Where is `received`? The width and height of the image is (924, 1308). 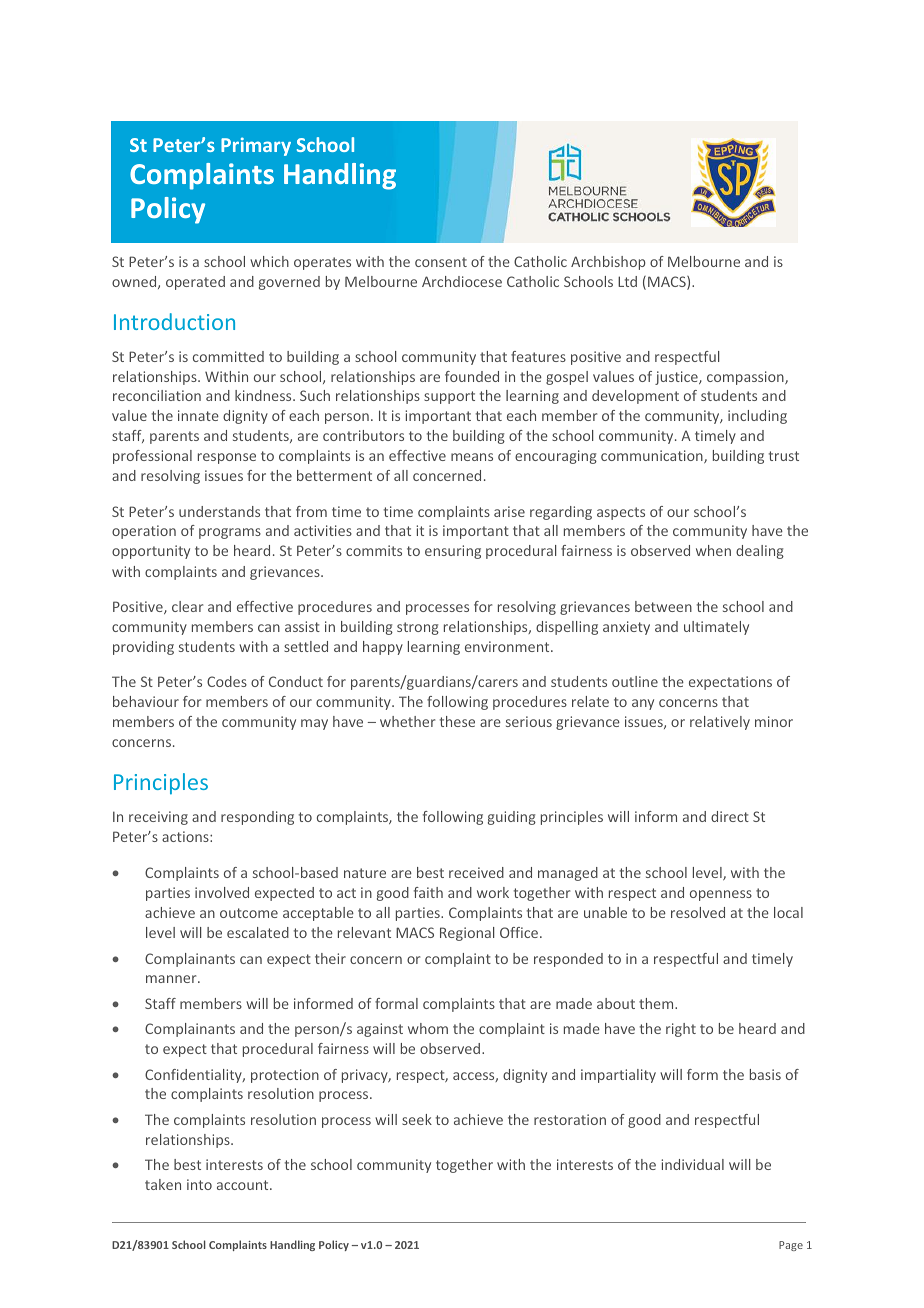
received is located at coordinates (476, 872).
